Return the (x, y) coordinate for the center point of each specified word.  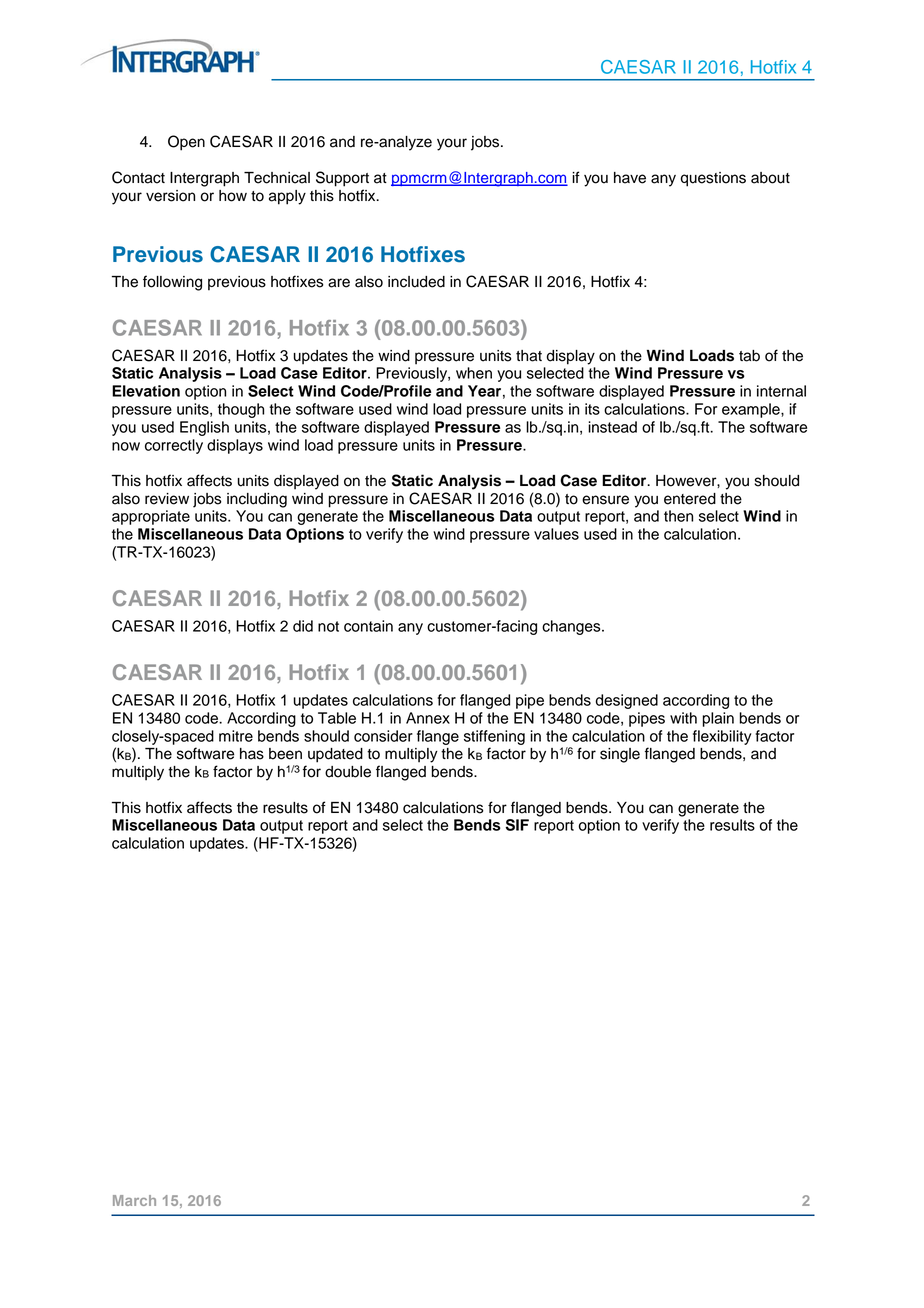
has (252, 754)
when (474, 373)
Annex (428, 718)
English (204, 428)
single (620, 755)
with (683, 718)
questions (713, 179)
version (170, 196)
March (134, 1200)
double (348, 772)
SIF (517, 825)
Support (342, 179)
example (752, 410)
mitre (236, 736)
